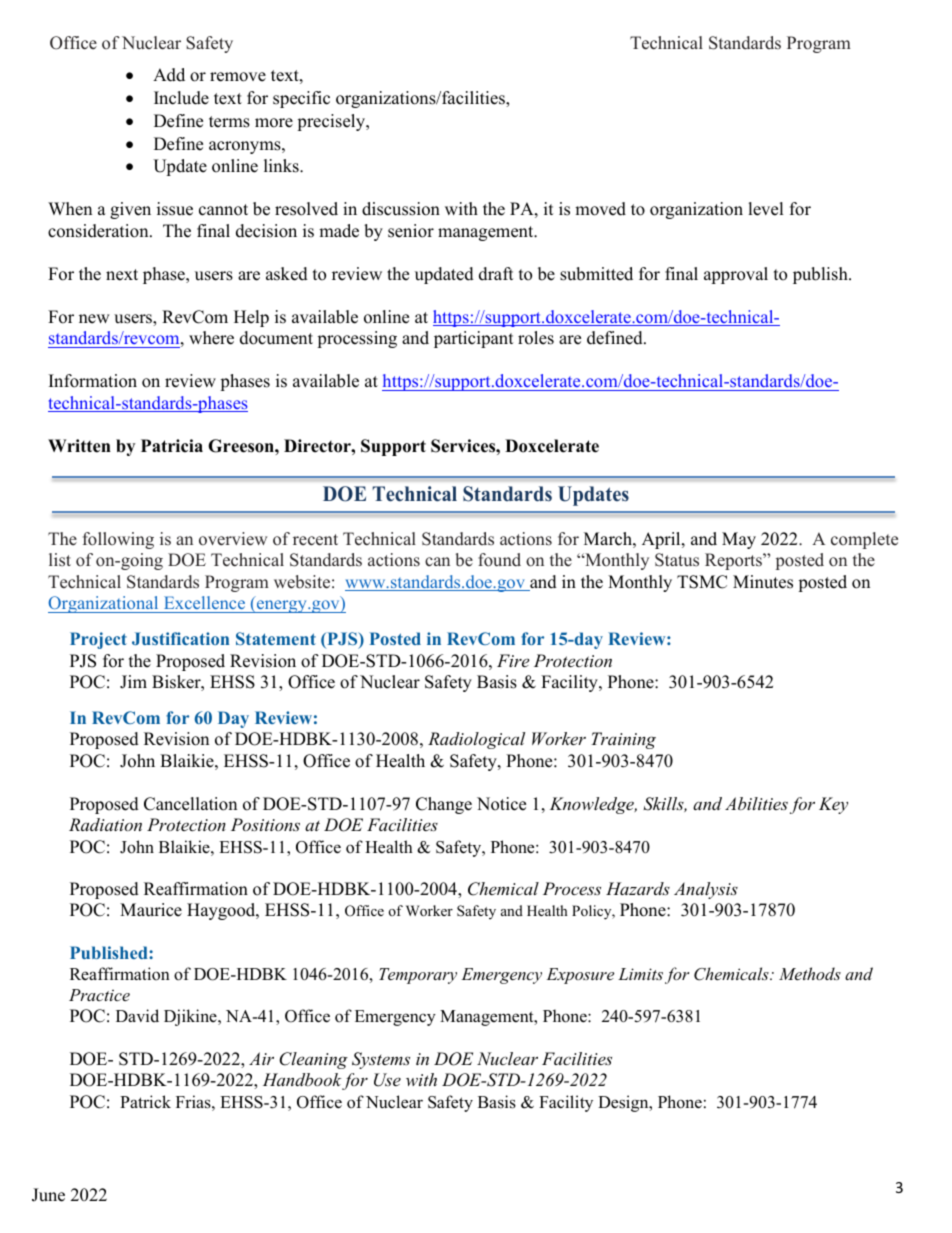 Image resolution: width=952 pixels, height=1233 pixels. I want to click on level, so click(766, 209).
